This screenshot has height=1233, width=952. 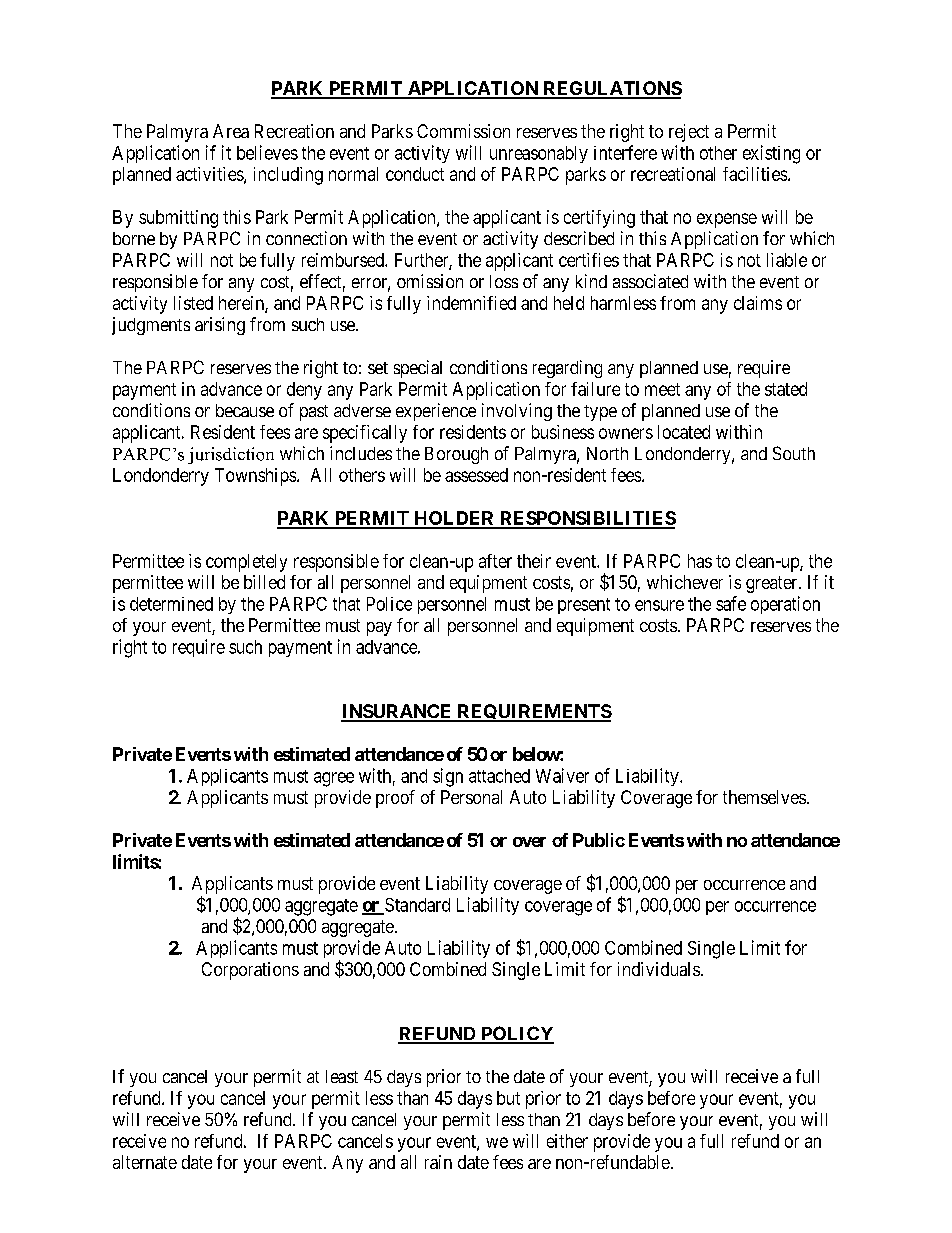 What do you see at coordinates (463, 131) in the screenshot?
I see `Commission` at bounding box center [463, 131].
